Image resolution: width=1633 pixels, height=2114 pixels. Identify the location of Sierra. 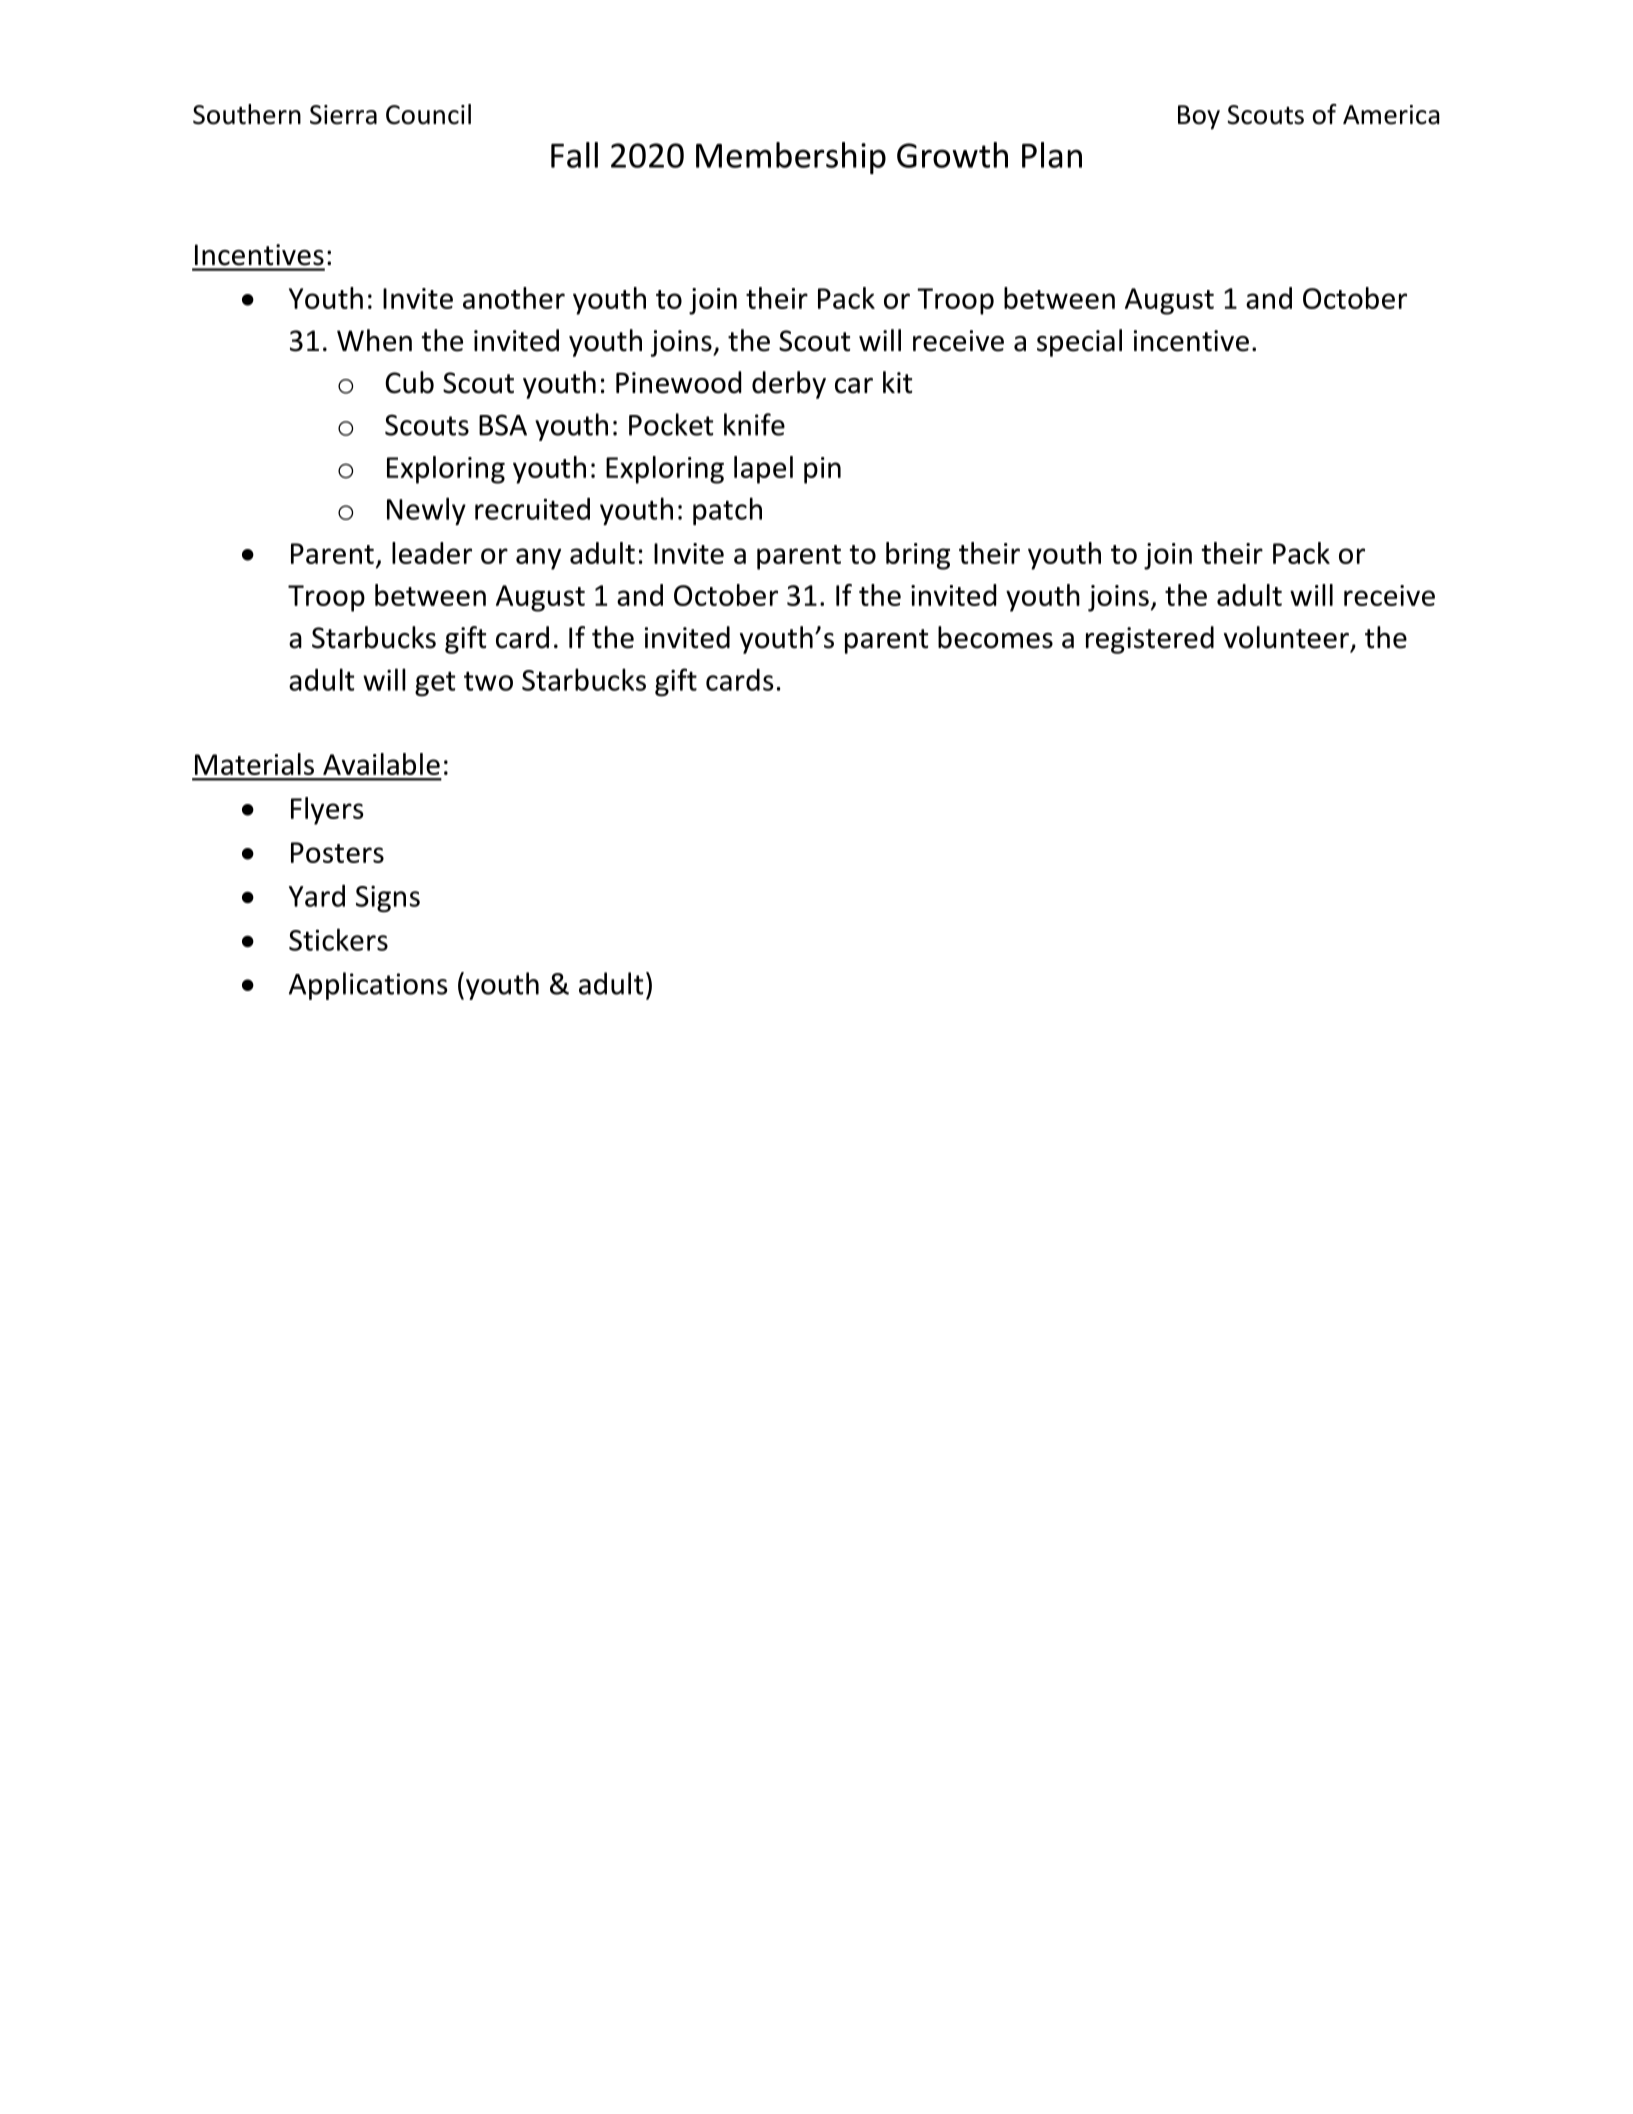
(343, 115).
